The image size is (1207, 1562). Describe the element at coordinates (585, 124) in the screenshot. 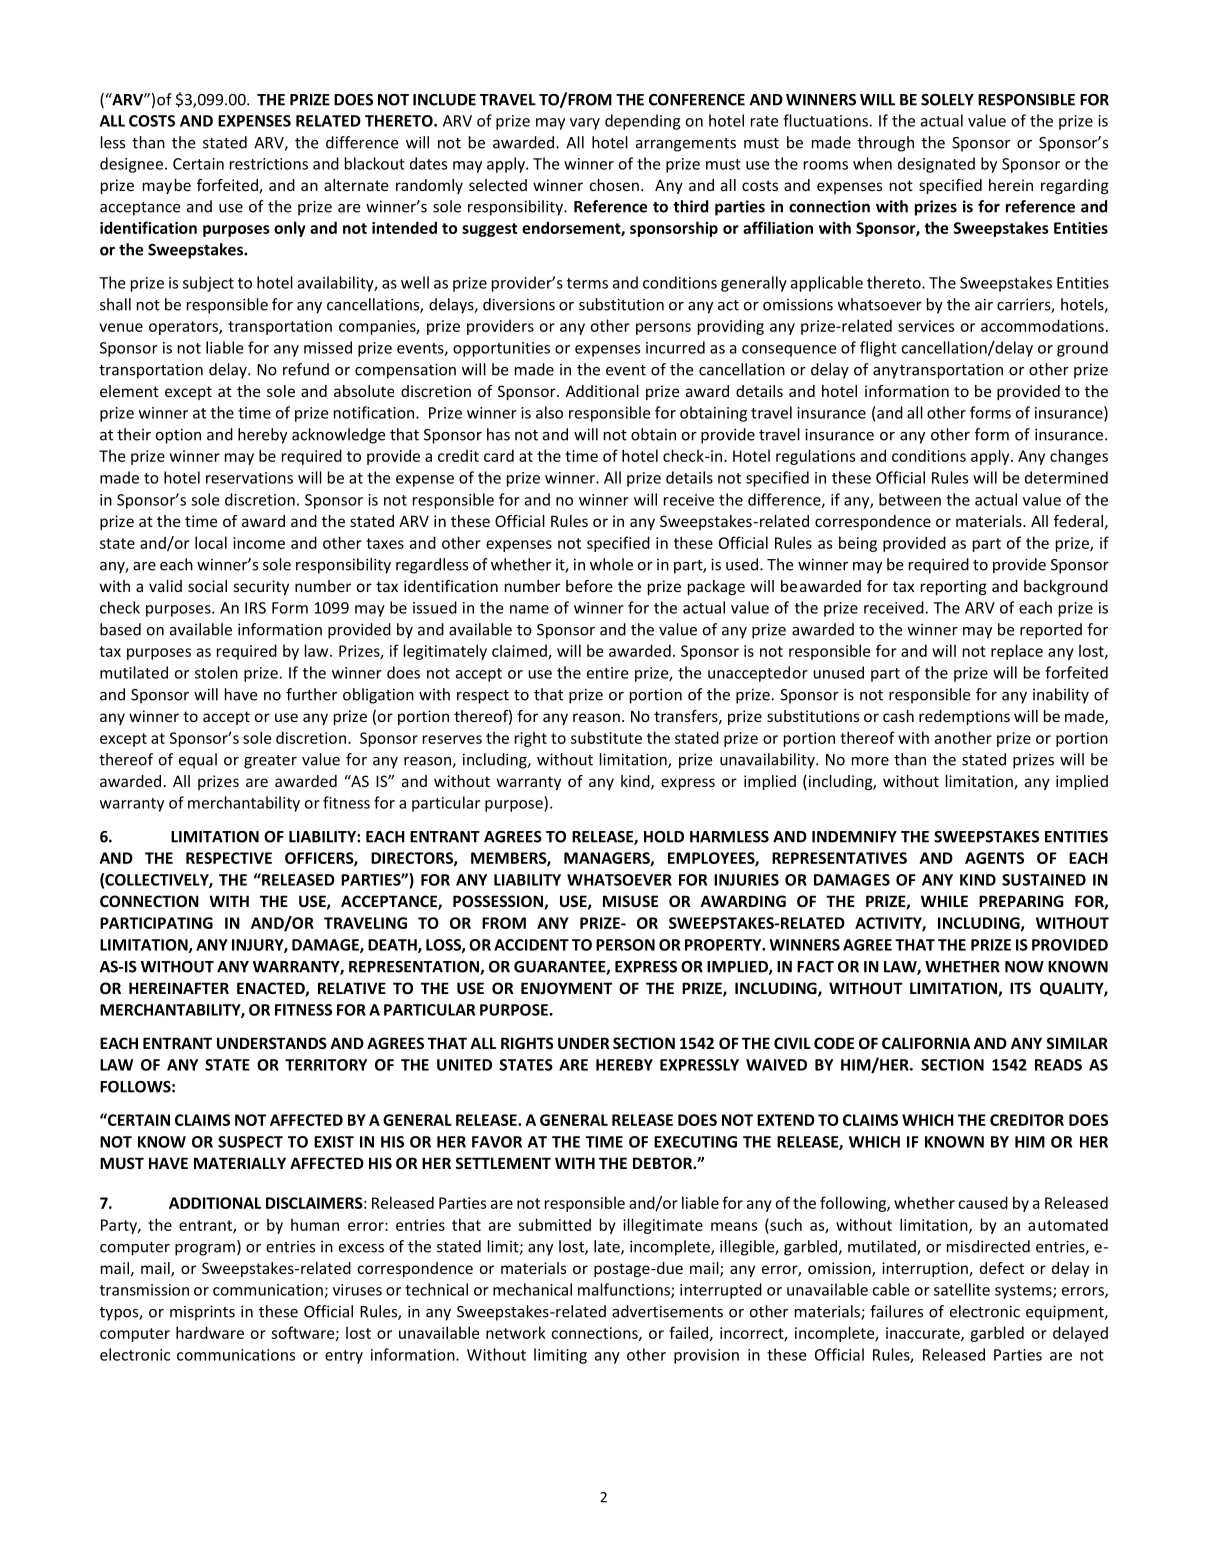

I see `vary` at that location.
